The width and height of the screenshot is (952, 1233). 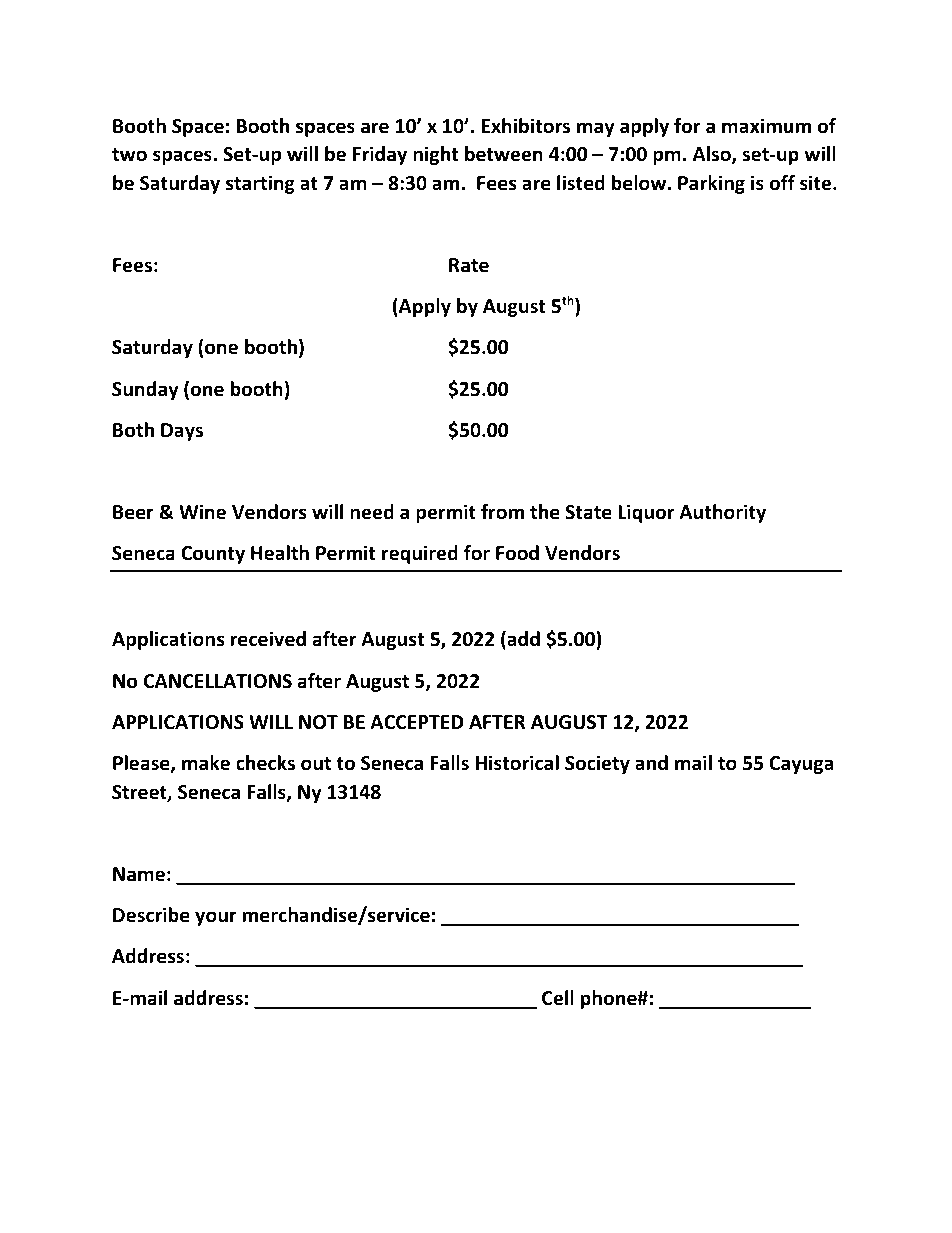 What do you see at coordinates (517, 763) in the screenshot?
I see `Historical` at bounding box center [517, 763].
